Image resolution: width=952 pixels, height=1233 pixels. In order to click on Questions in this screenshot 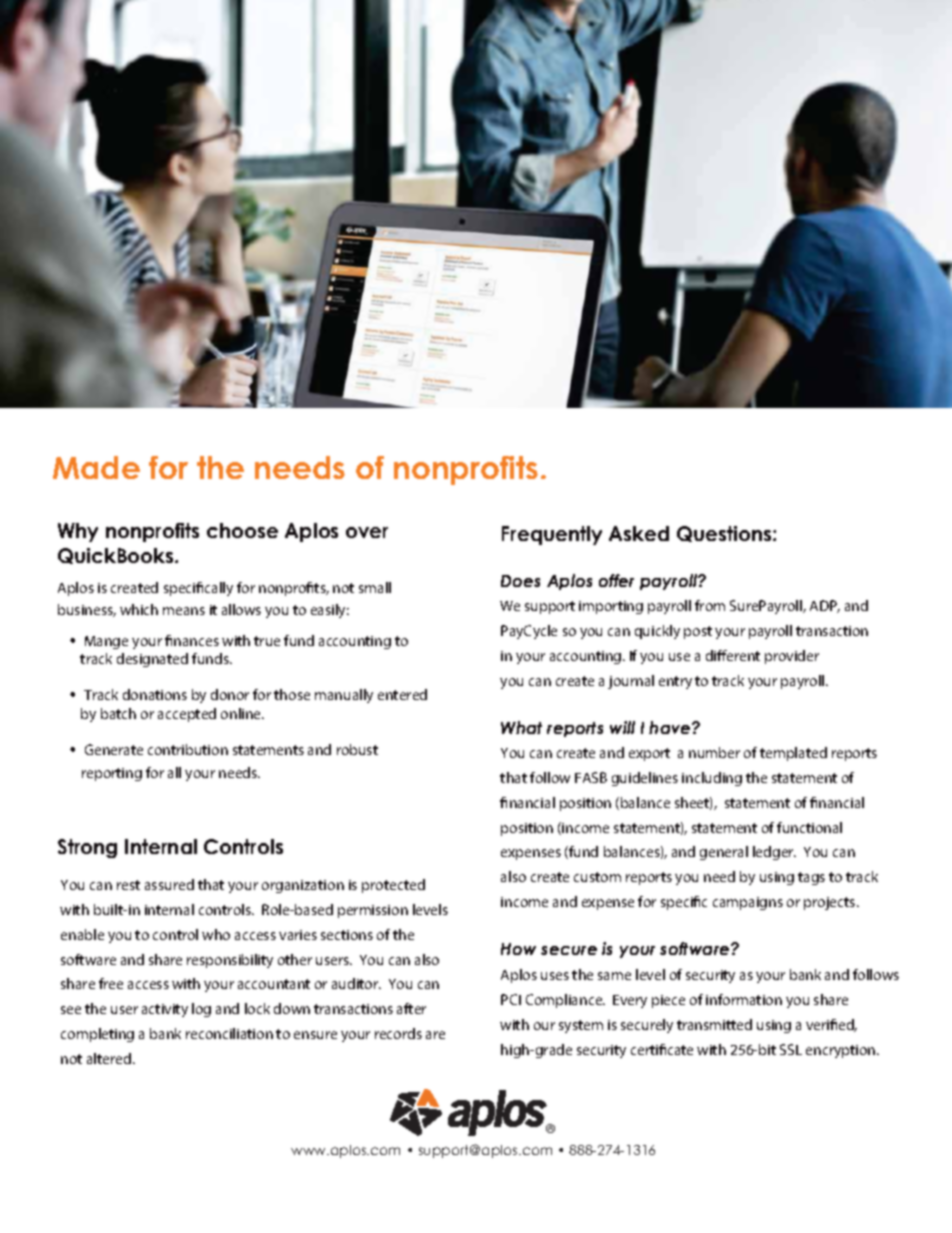, I will do `click(725, 534)`.
